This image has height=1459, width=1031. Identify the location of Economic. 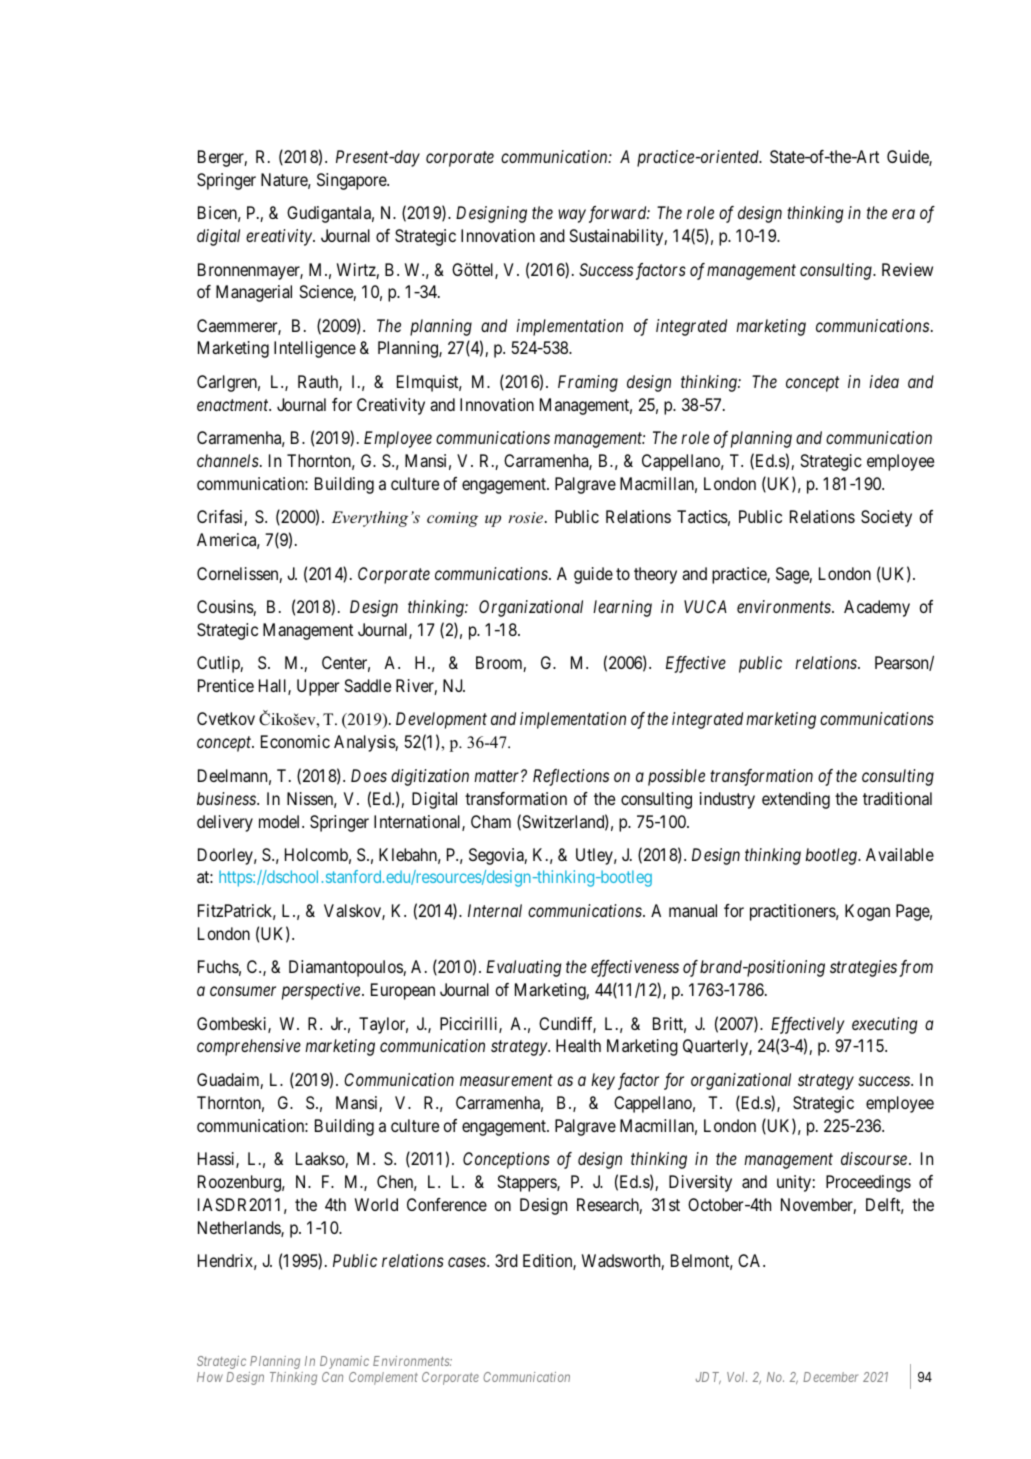
(295, 741).
